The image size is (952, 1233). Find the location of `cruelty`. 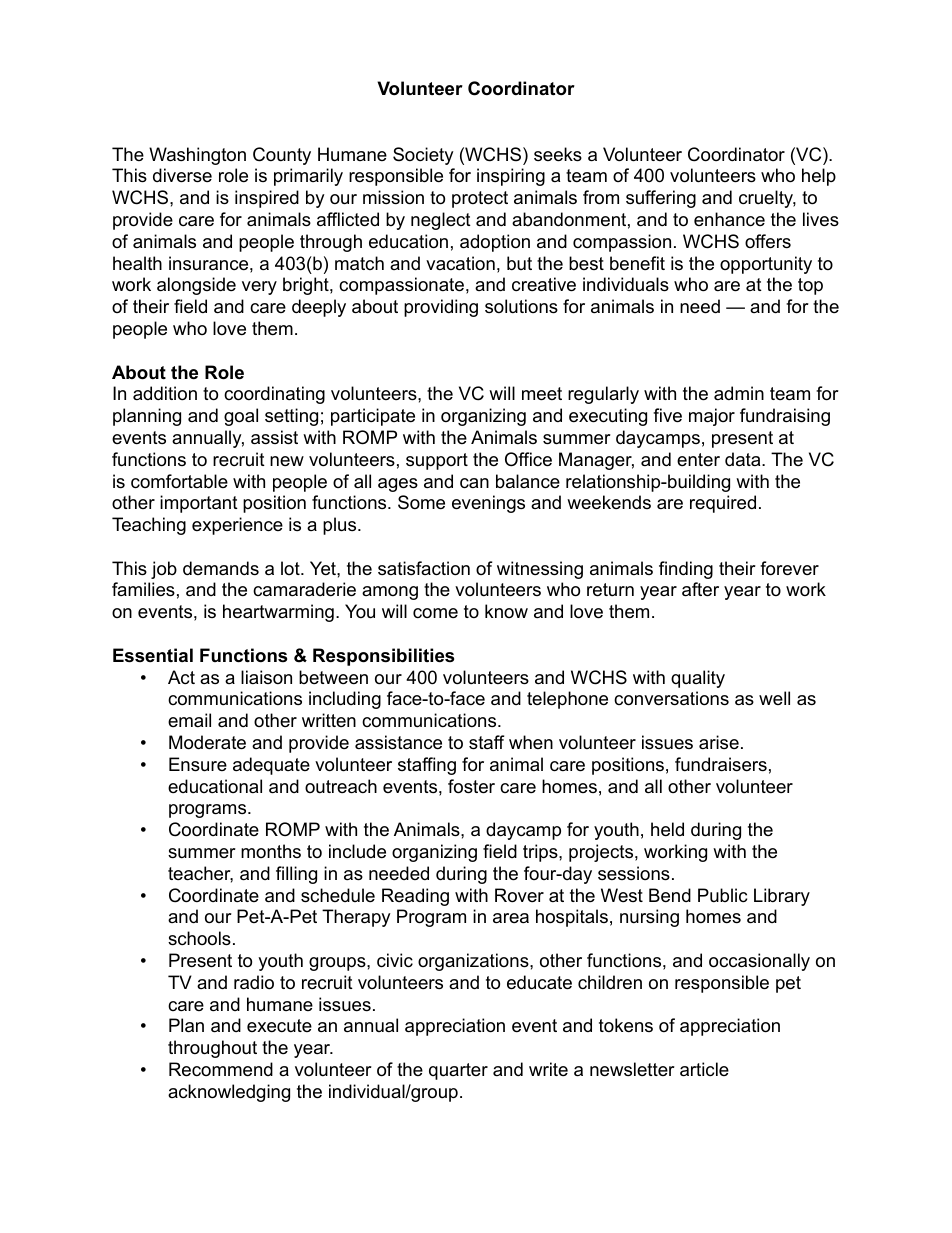

cruelty is located at coordinates (767, 199).
